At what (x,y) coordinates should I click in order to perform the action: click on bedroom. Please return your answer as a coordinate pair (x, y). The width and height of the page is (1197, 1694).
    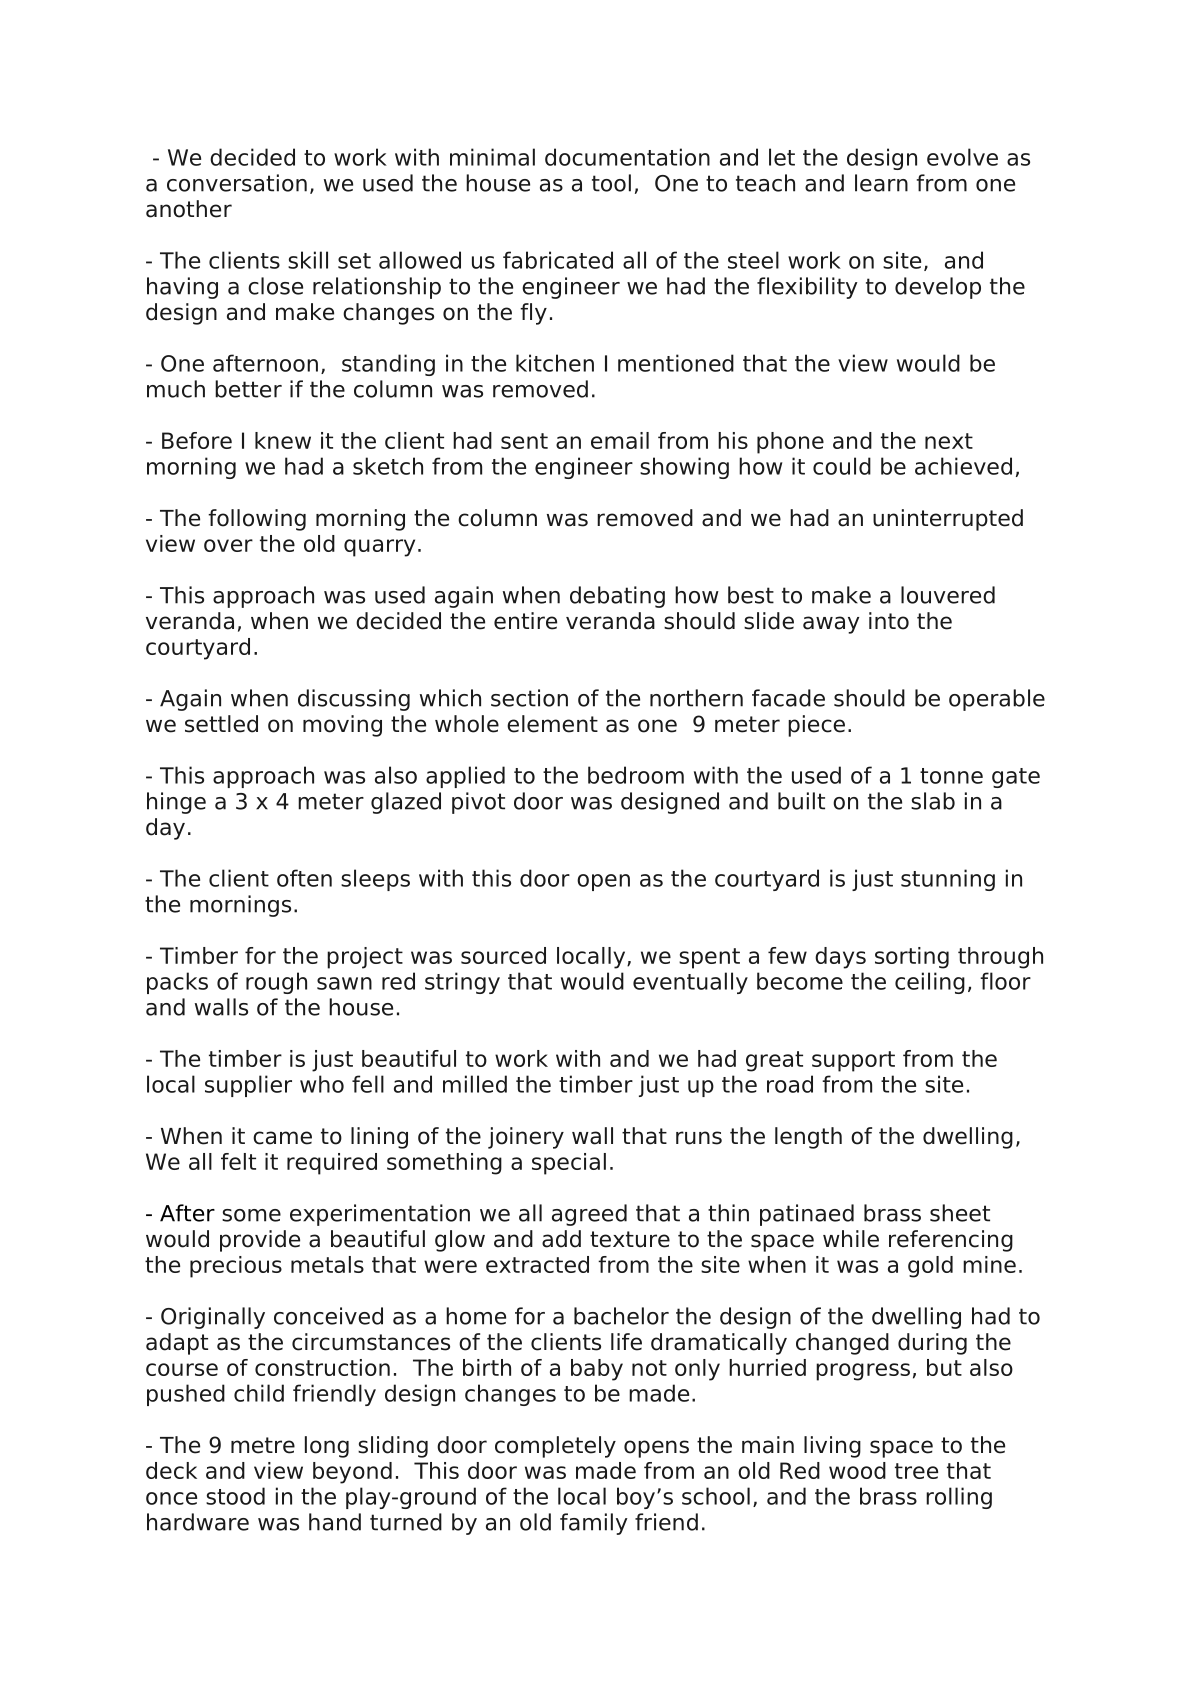
    Looking at the image, I should click on (636, 775).
